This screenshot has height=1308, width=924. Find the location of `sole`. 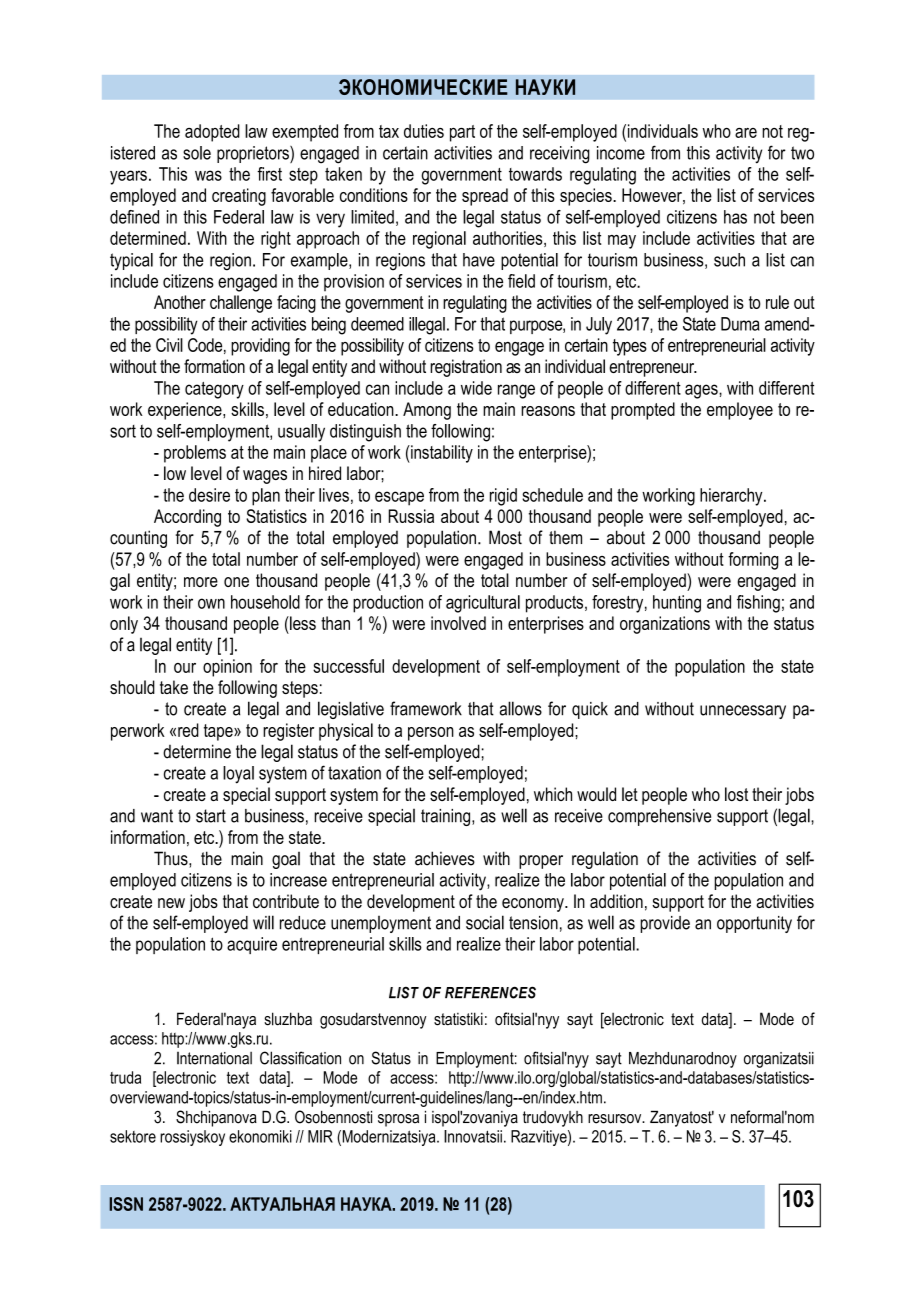

sole is located at coordinates (197, 153).
